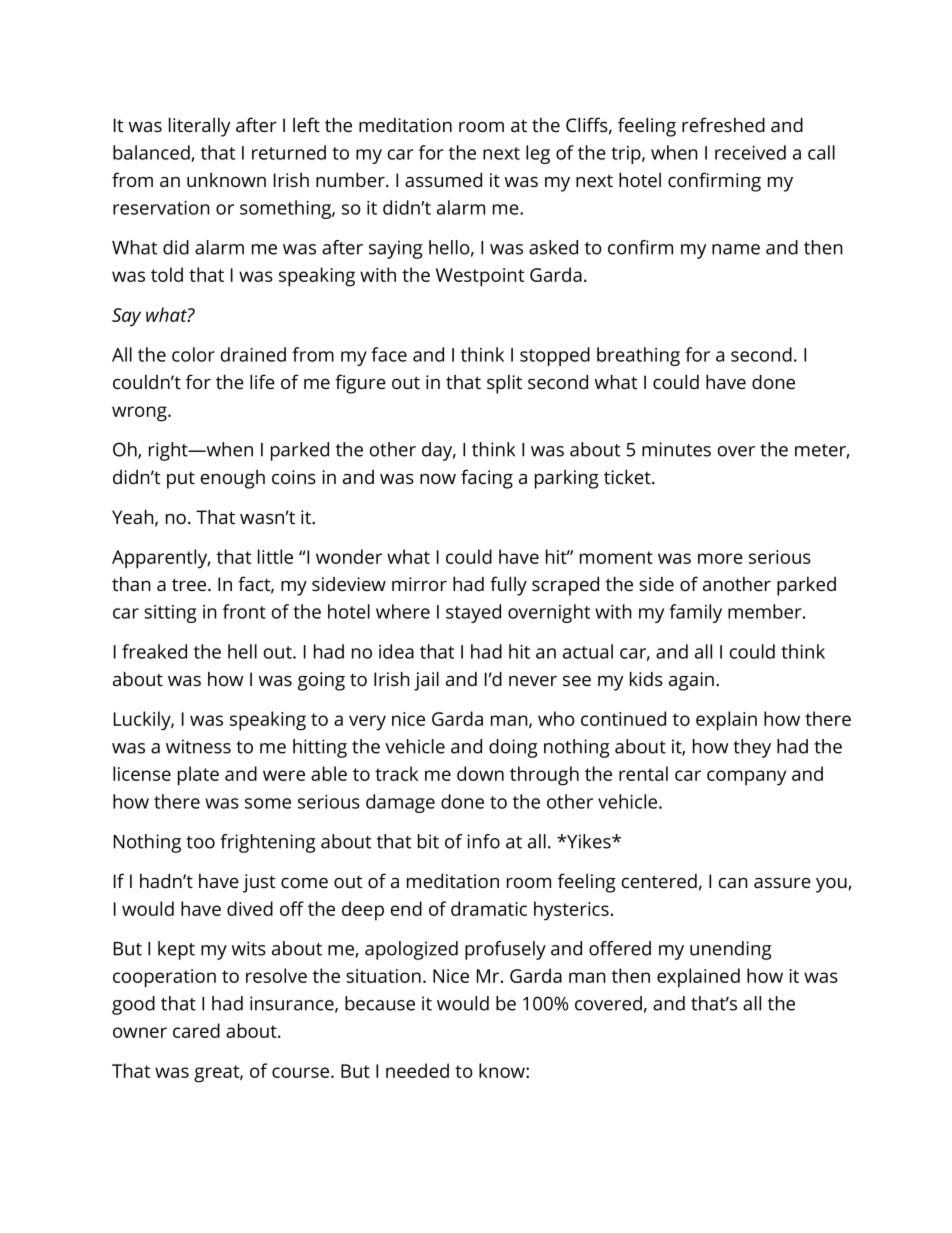 The width and height of the screenshot is (952, 1233). What do you see at coordinates (750, 152) in the screenshot?
I see `received` at bounding box center [750, 152].
